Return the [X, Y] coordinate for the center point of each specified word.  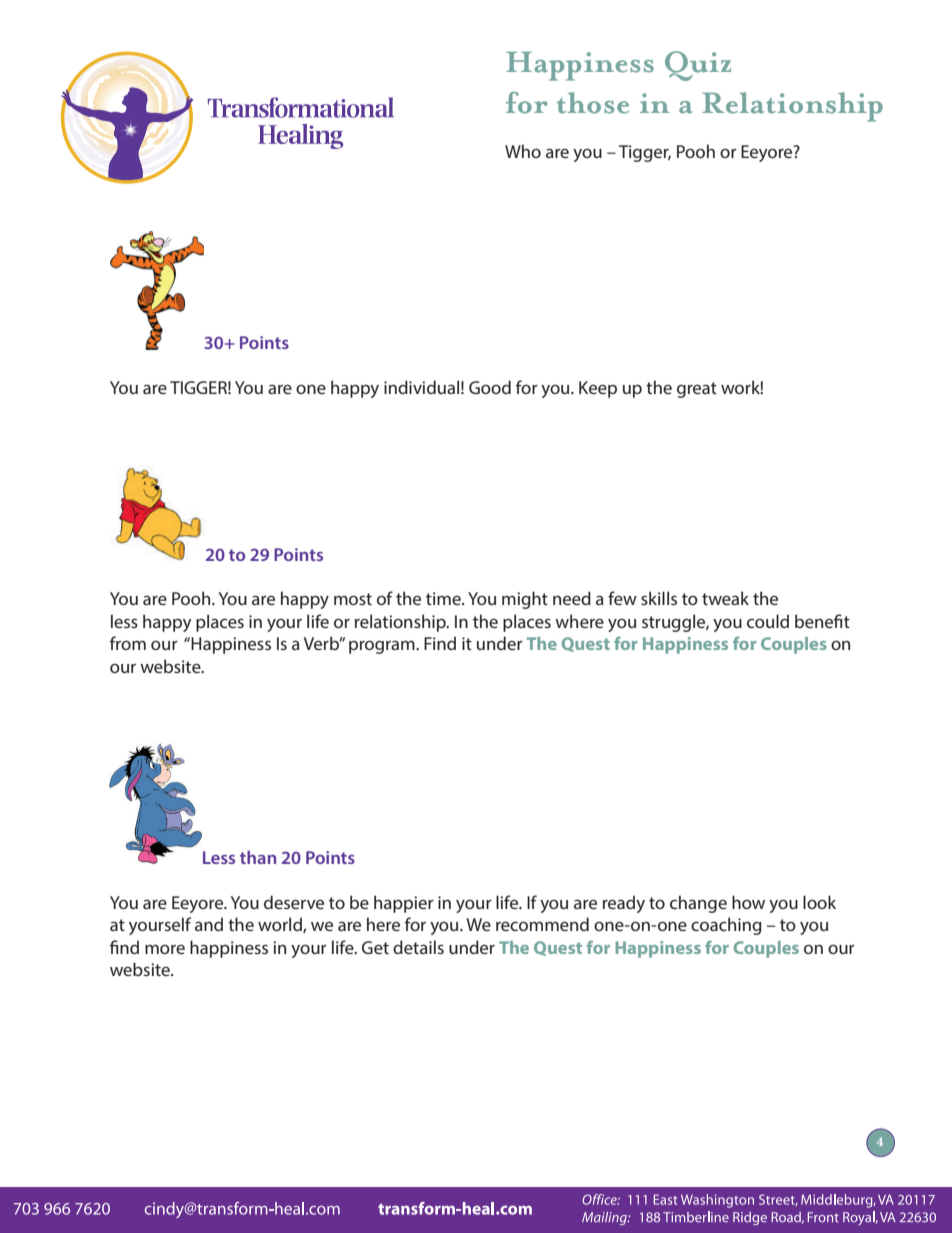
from [128, 643]
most [353, 599]
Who [523, 151]
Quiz [698, 66]
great [697, 390]
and [209, 924]
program [383, 647]
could [768, 621]
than [258, 857]
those [593, 103]
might [525, 600]
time [444, 598]
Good [490, 387]
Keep [598, 389]
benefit [822, 621]
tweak [725, 598]
